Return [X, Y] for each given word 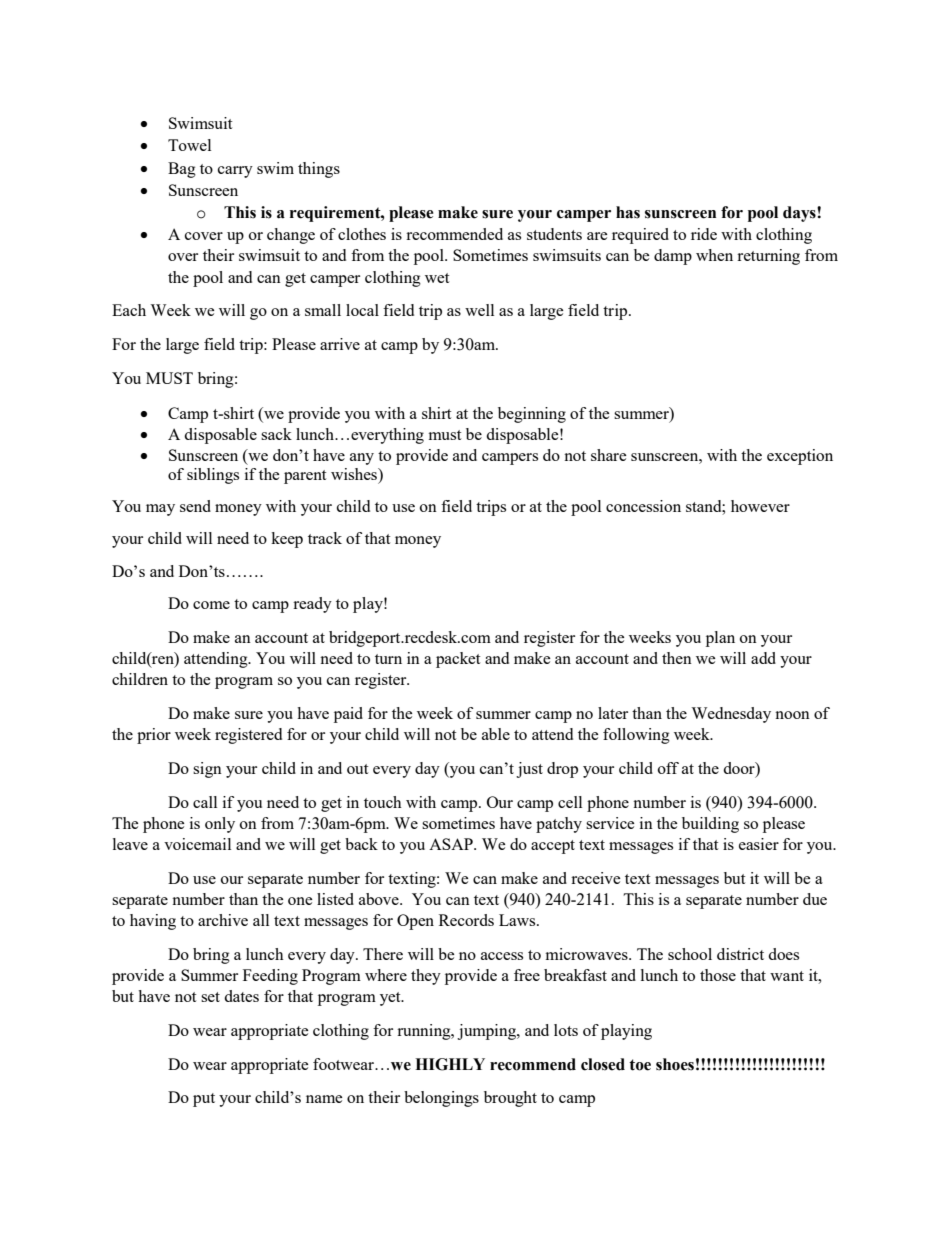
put [204, 1100]
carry [235, 172]
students [554, 234]
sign [207, 770]
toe [640, 1065]
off [668, 768]
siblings [213, 476]
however [760, 506]
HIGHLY [450, 1064]
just [529, 770]
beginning [532, 415]
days [800, 214]
